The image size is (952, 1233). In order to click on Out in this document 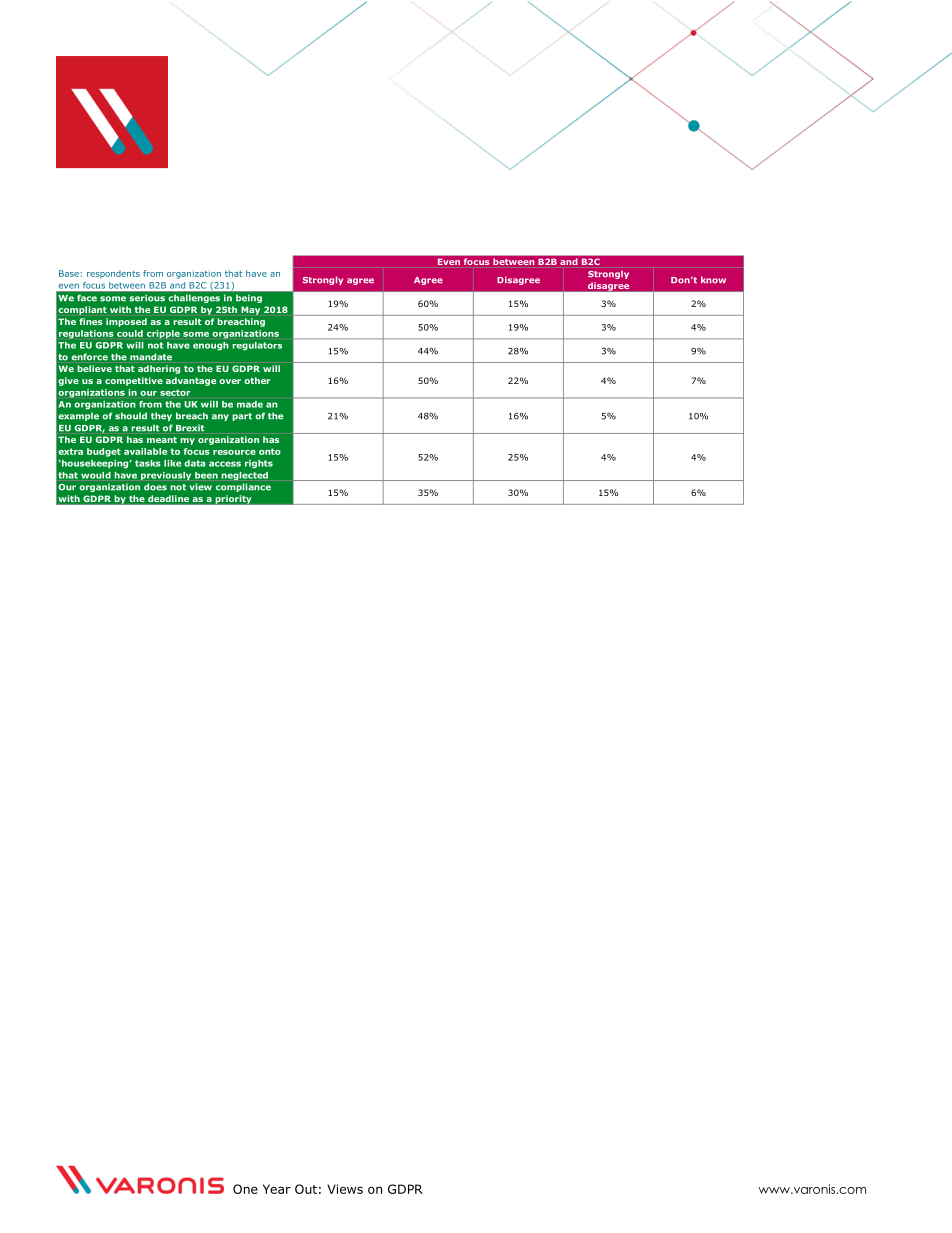, I will do `click(306, 1189)`.
